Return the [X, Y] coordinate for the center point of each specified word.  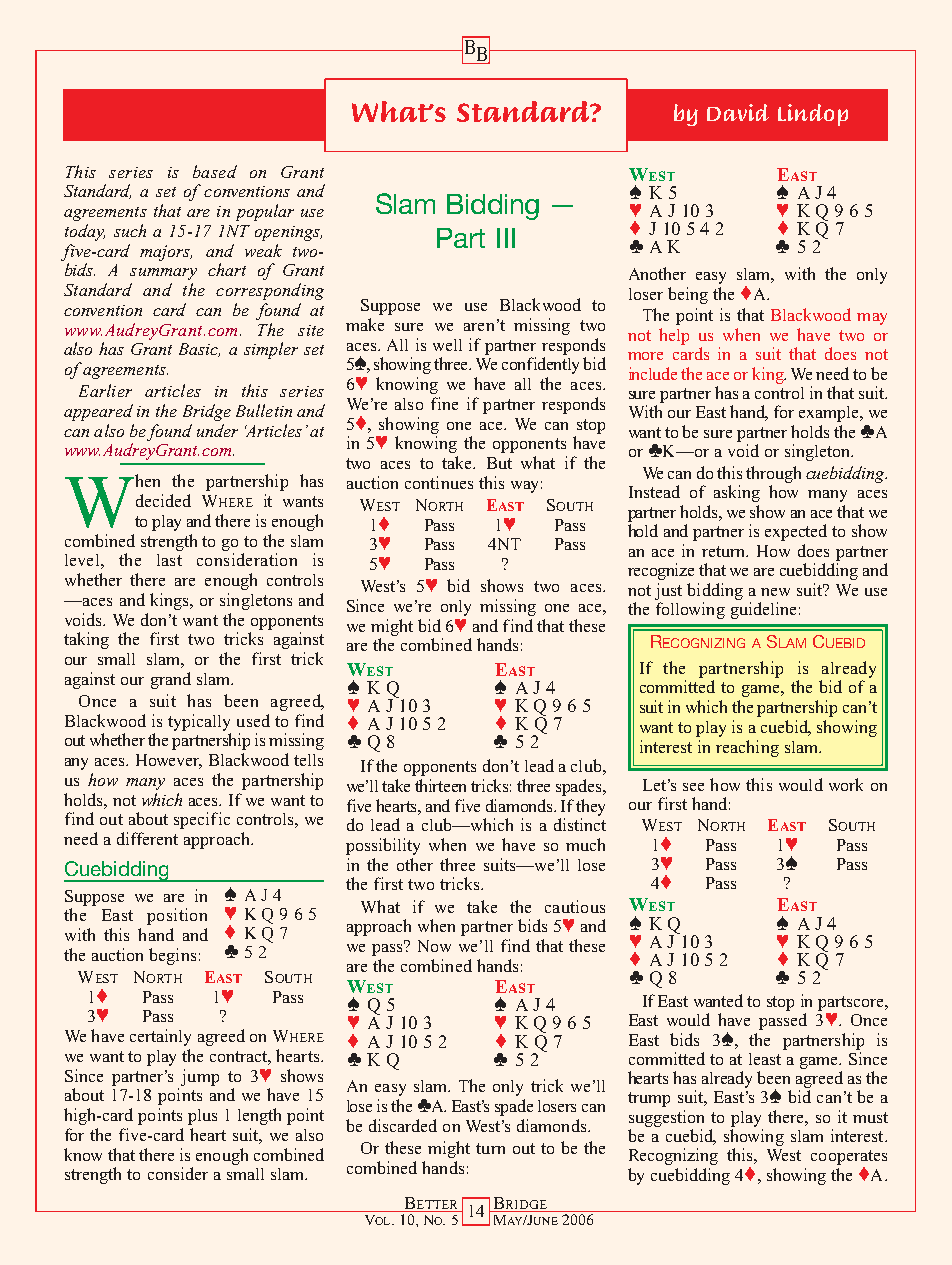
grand [171, 680]
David [738, 112]
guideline [763, 610]
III [506, 238]
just [668, 591]
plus [202, 1117]
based [215, 171]
